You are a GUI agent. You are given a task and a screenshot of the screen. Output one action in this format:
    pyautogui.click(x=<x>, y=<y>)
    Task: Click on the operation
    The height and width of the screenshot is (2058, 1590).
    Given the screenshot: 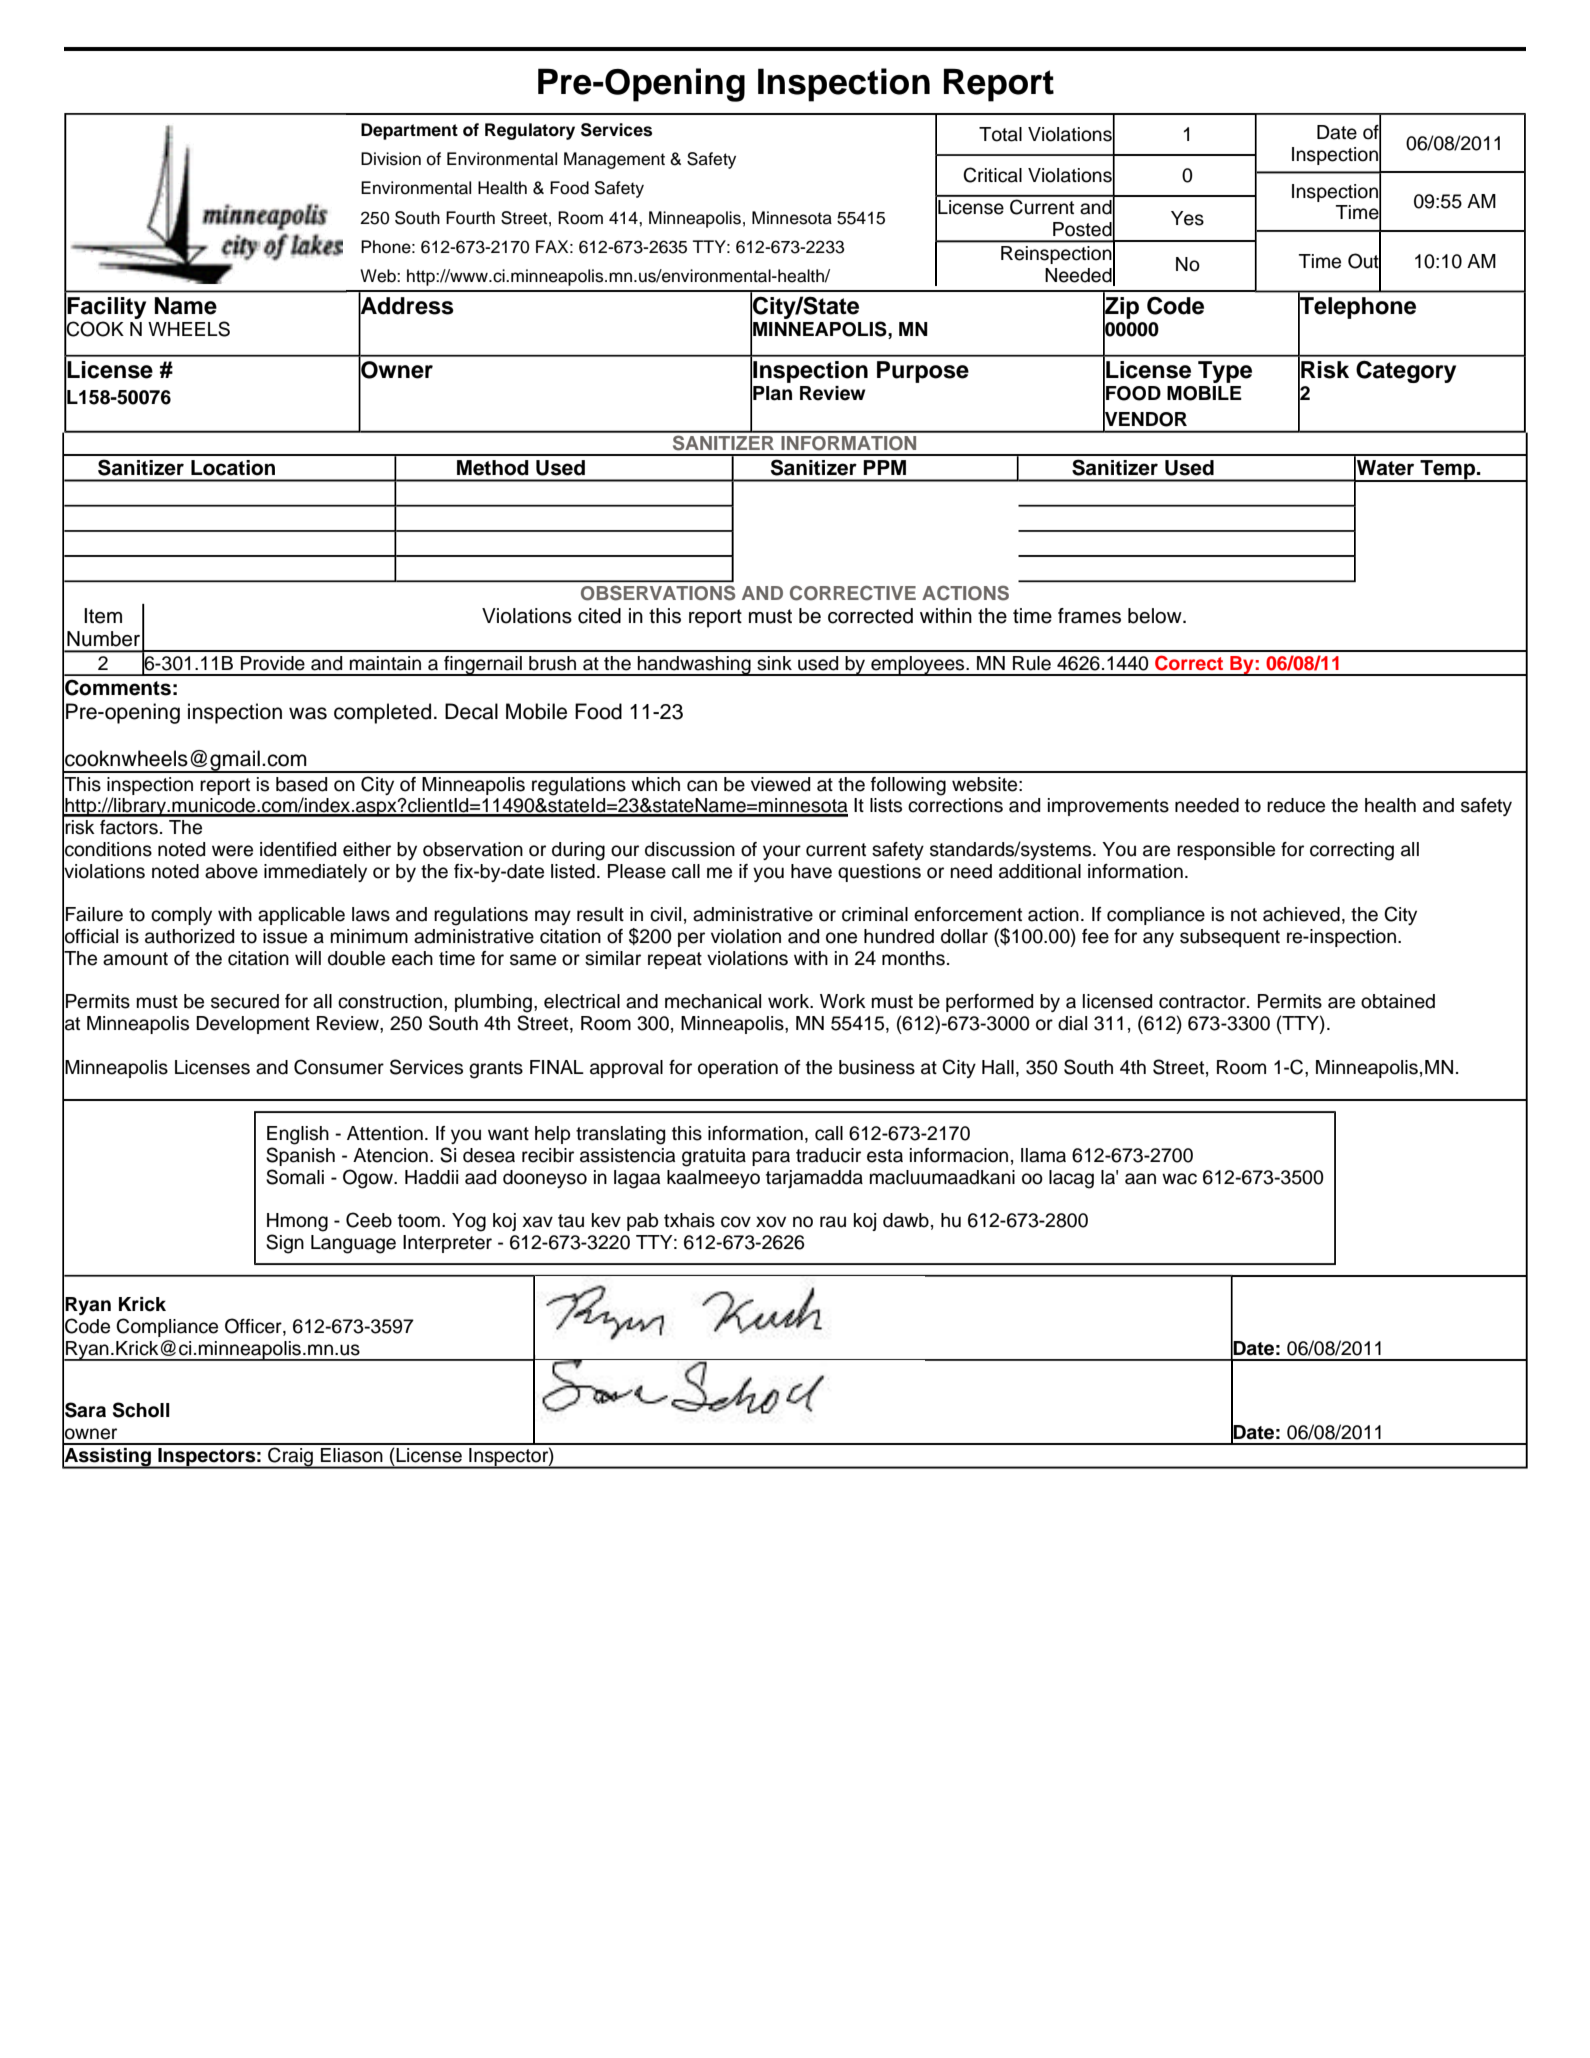 What is the action you would take?
    pyautogui.click(x=738, y=1069)
